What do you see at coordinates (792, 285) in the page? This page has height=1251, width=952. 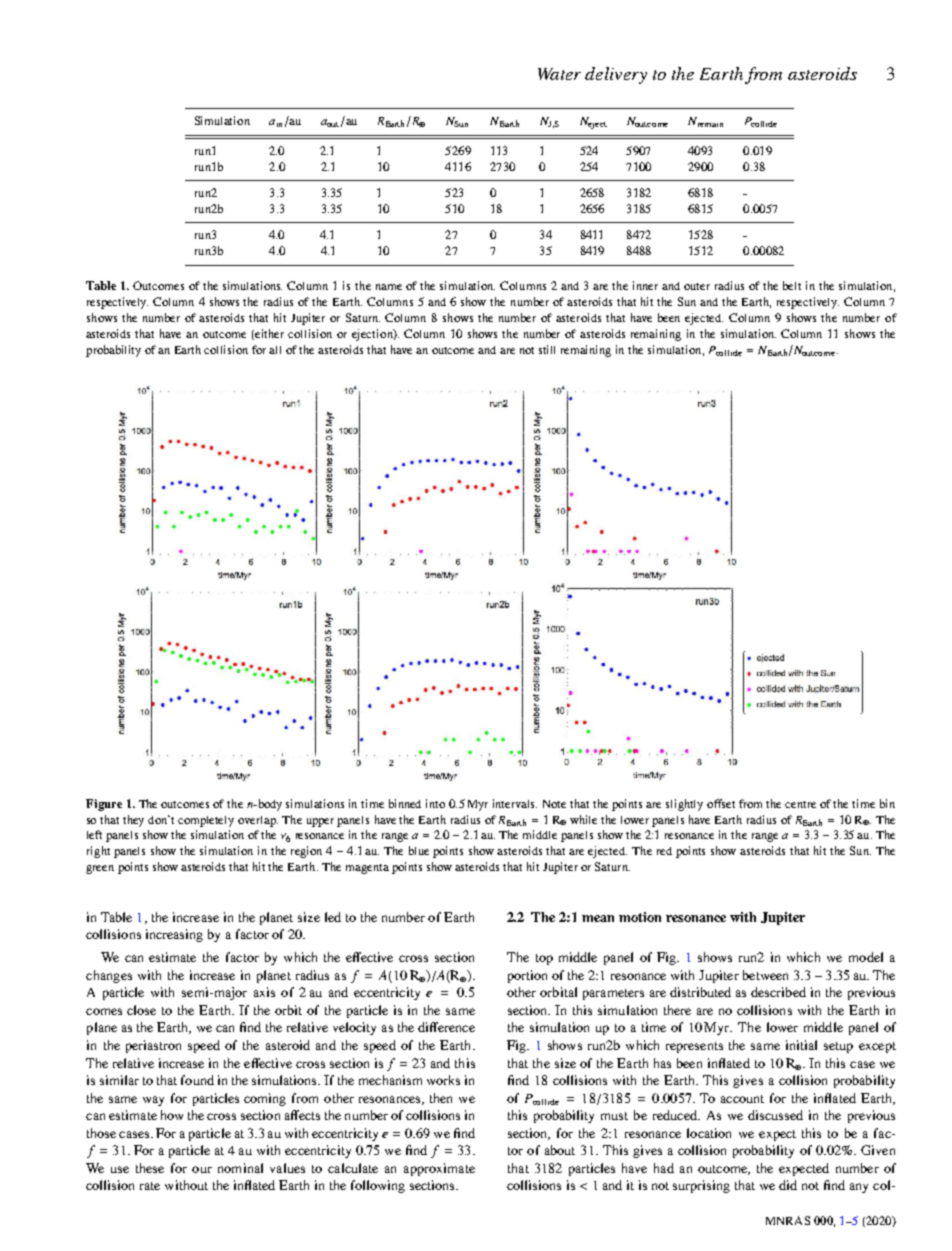 I see `belt` at bounding box center [792, 285].
